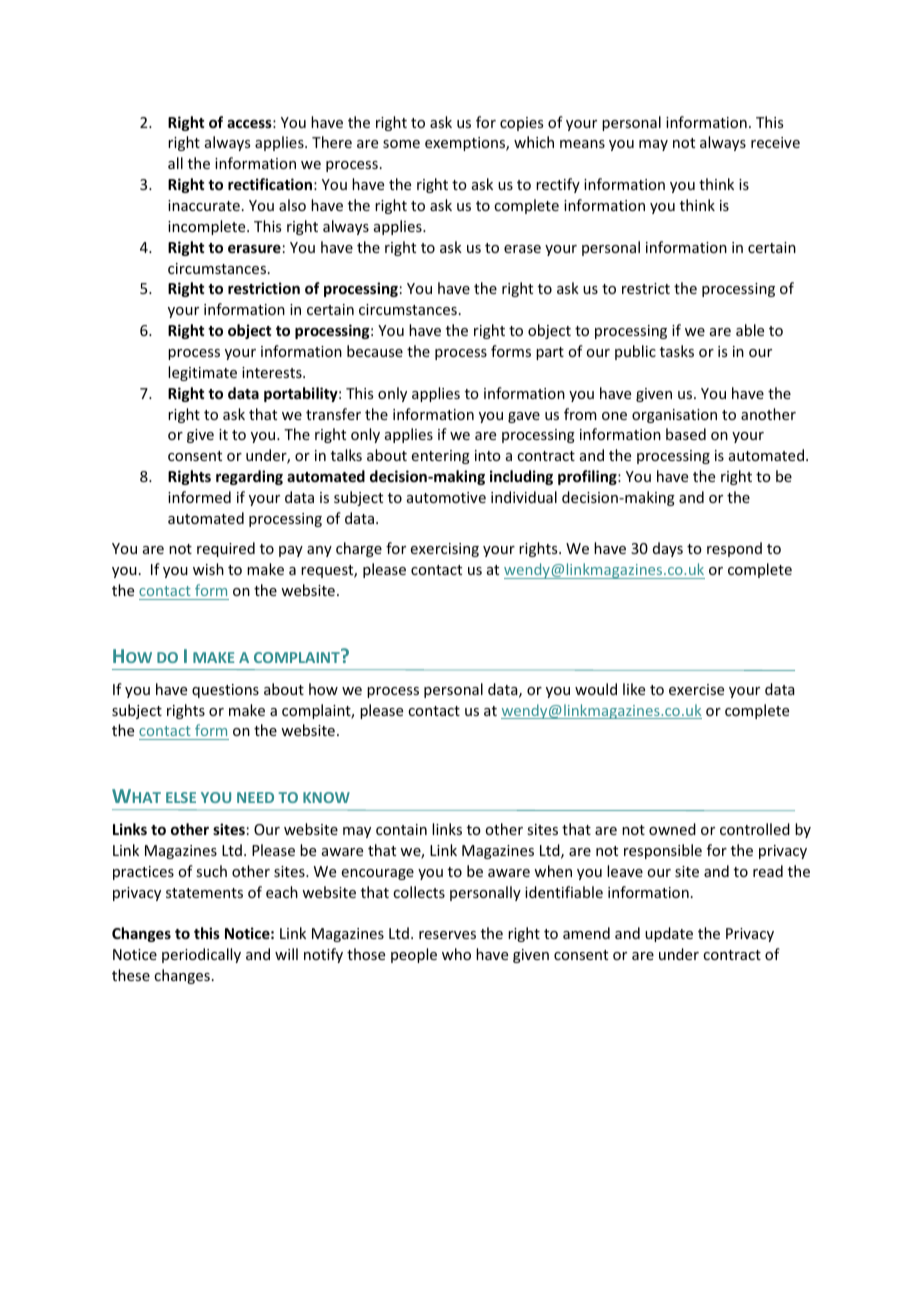  Describe the element at coordinates (696, 689) in the screenshot. I see `exercise` at that location.
